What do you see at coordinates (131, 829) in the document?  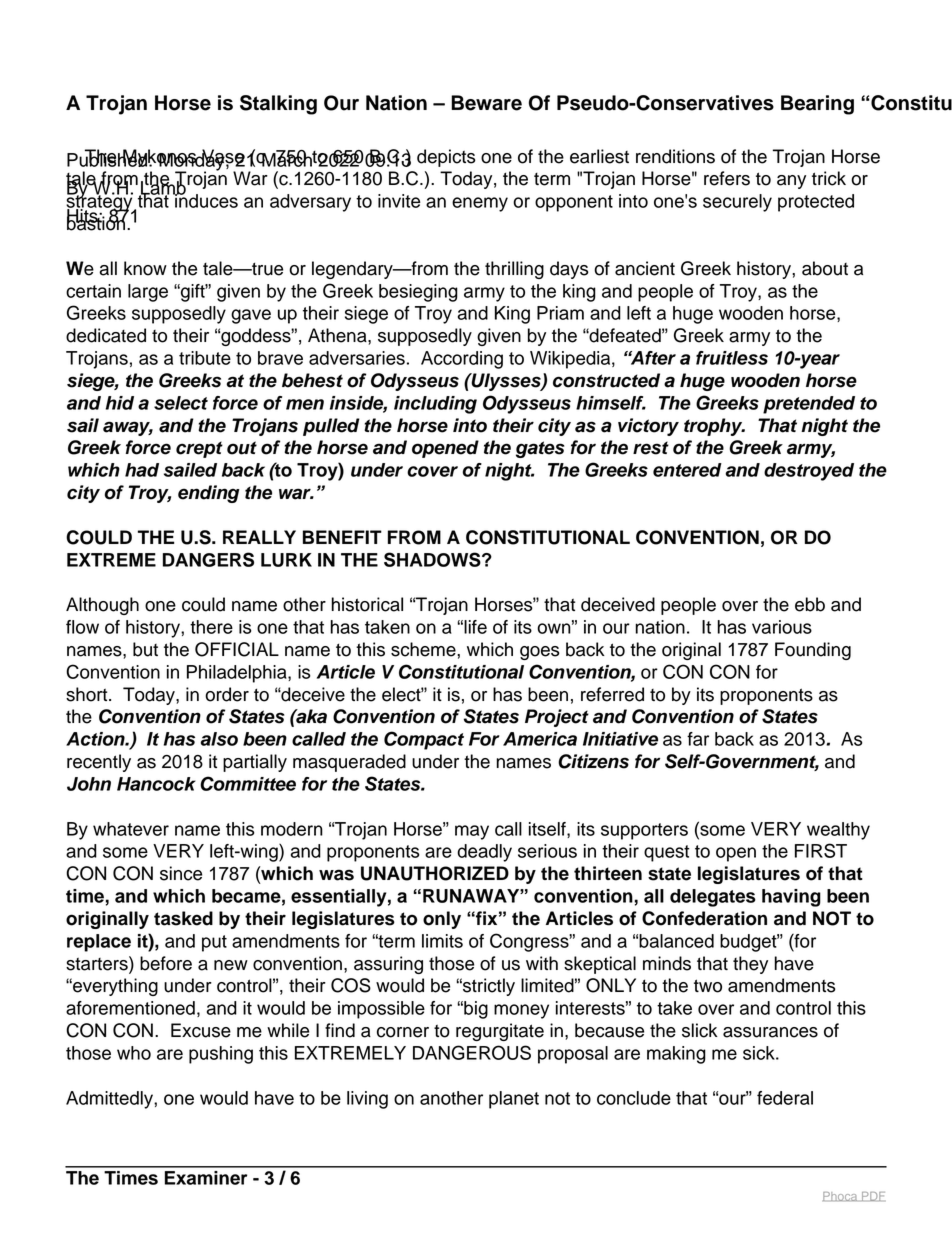 I see `whatever` at bounding box center [131, 829].
